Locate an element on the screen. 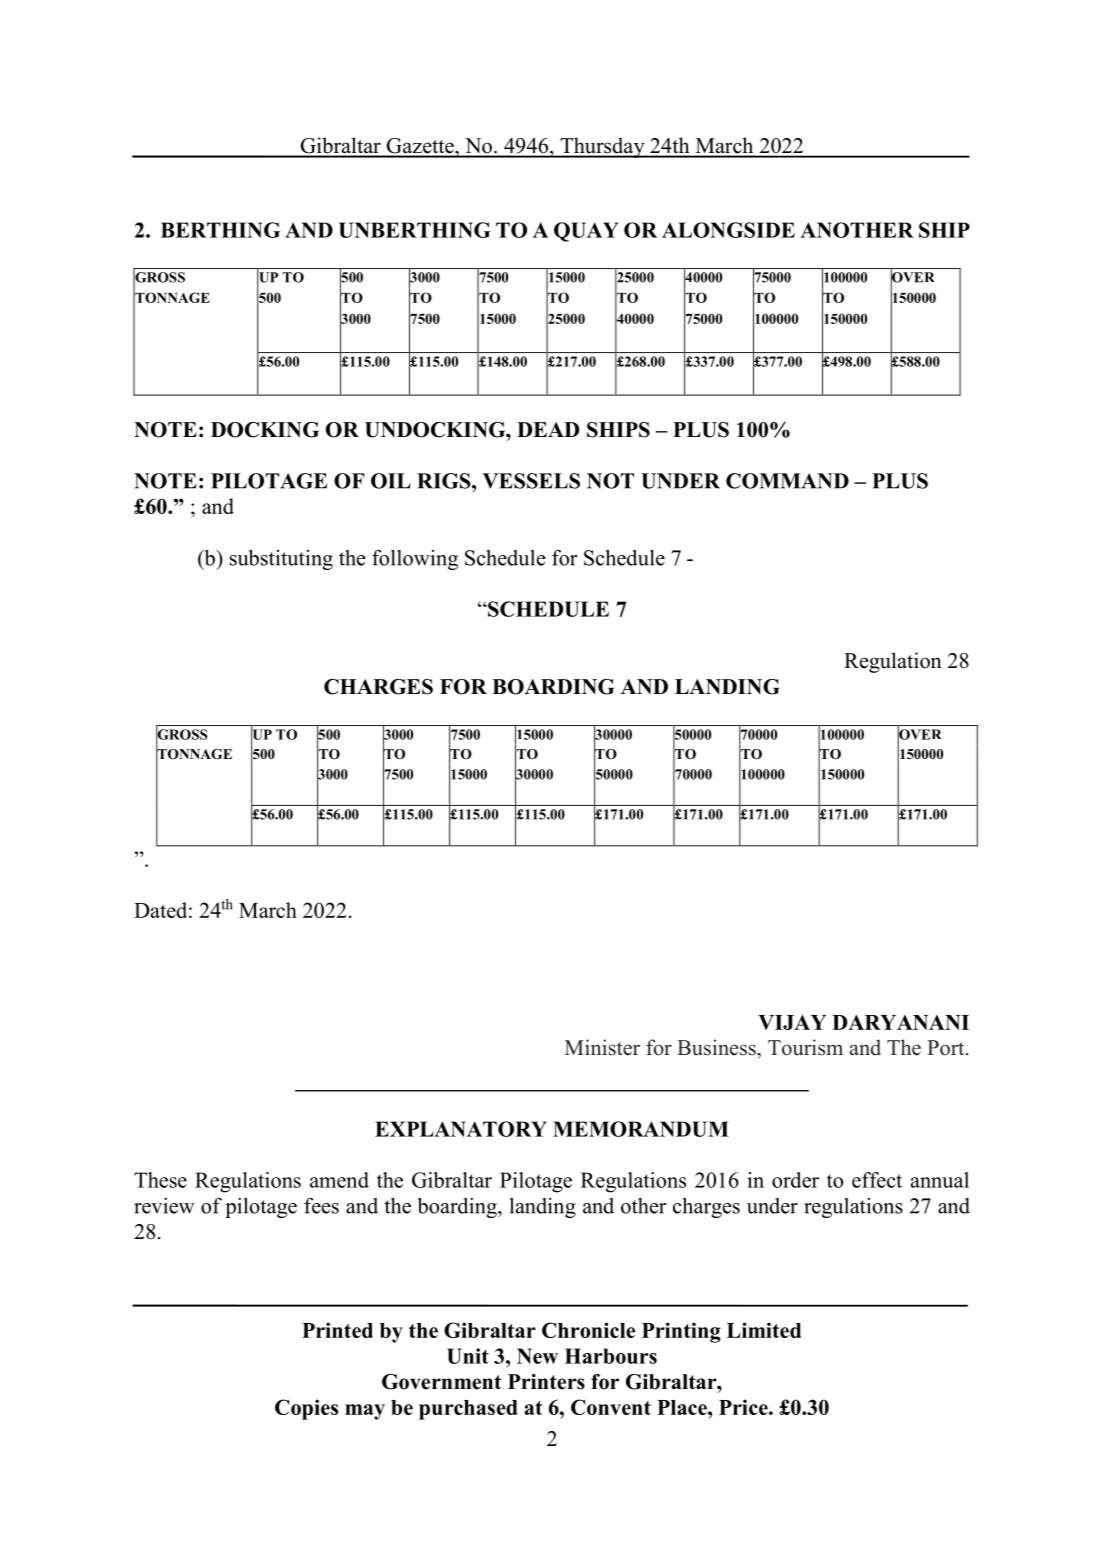 This screenshot has height=1568, width=1108. Copies is located at coordinates (306, 1409).
